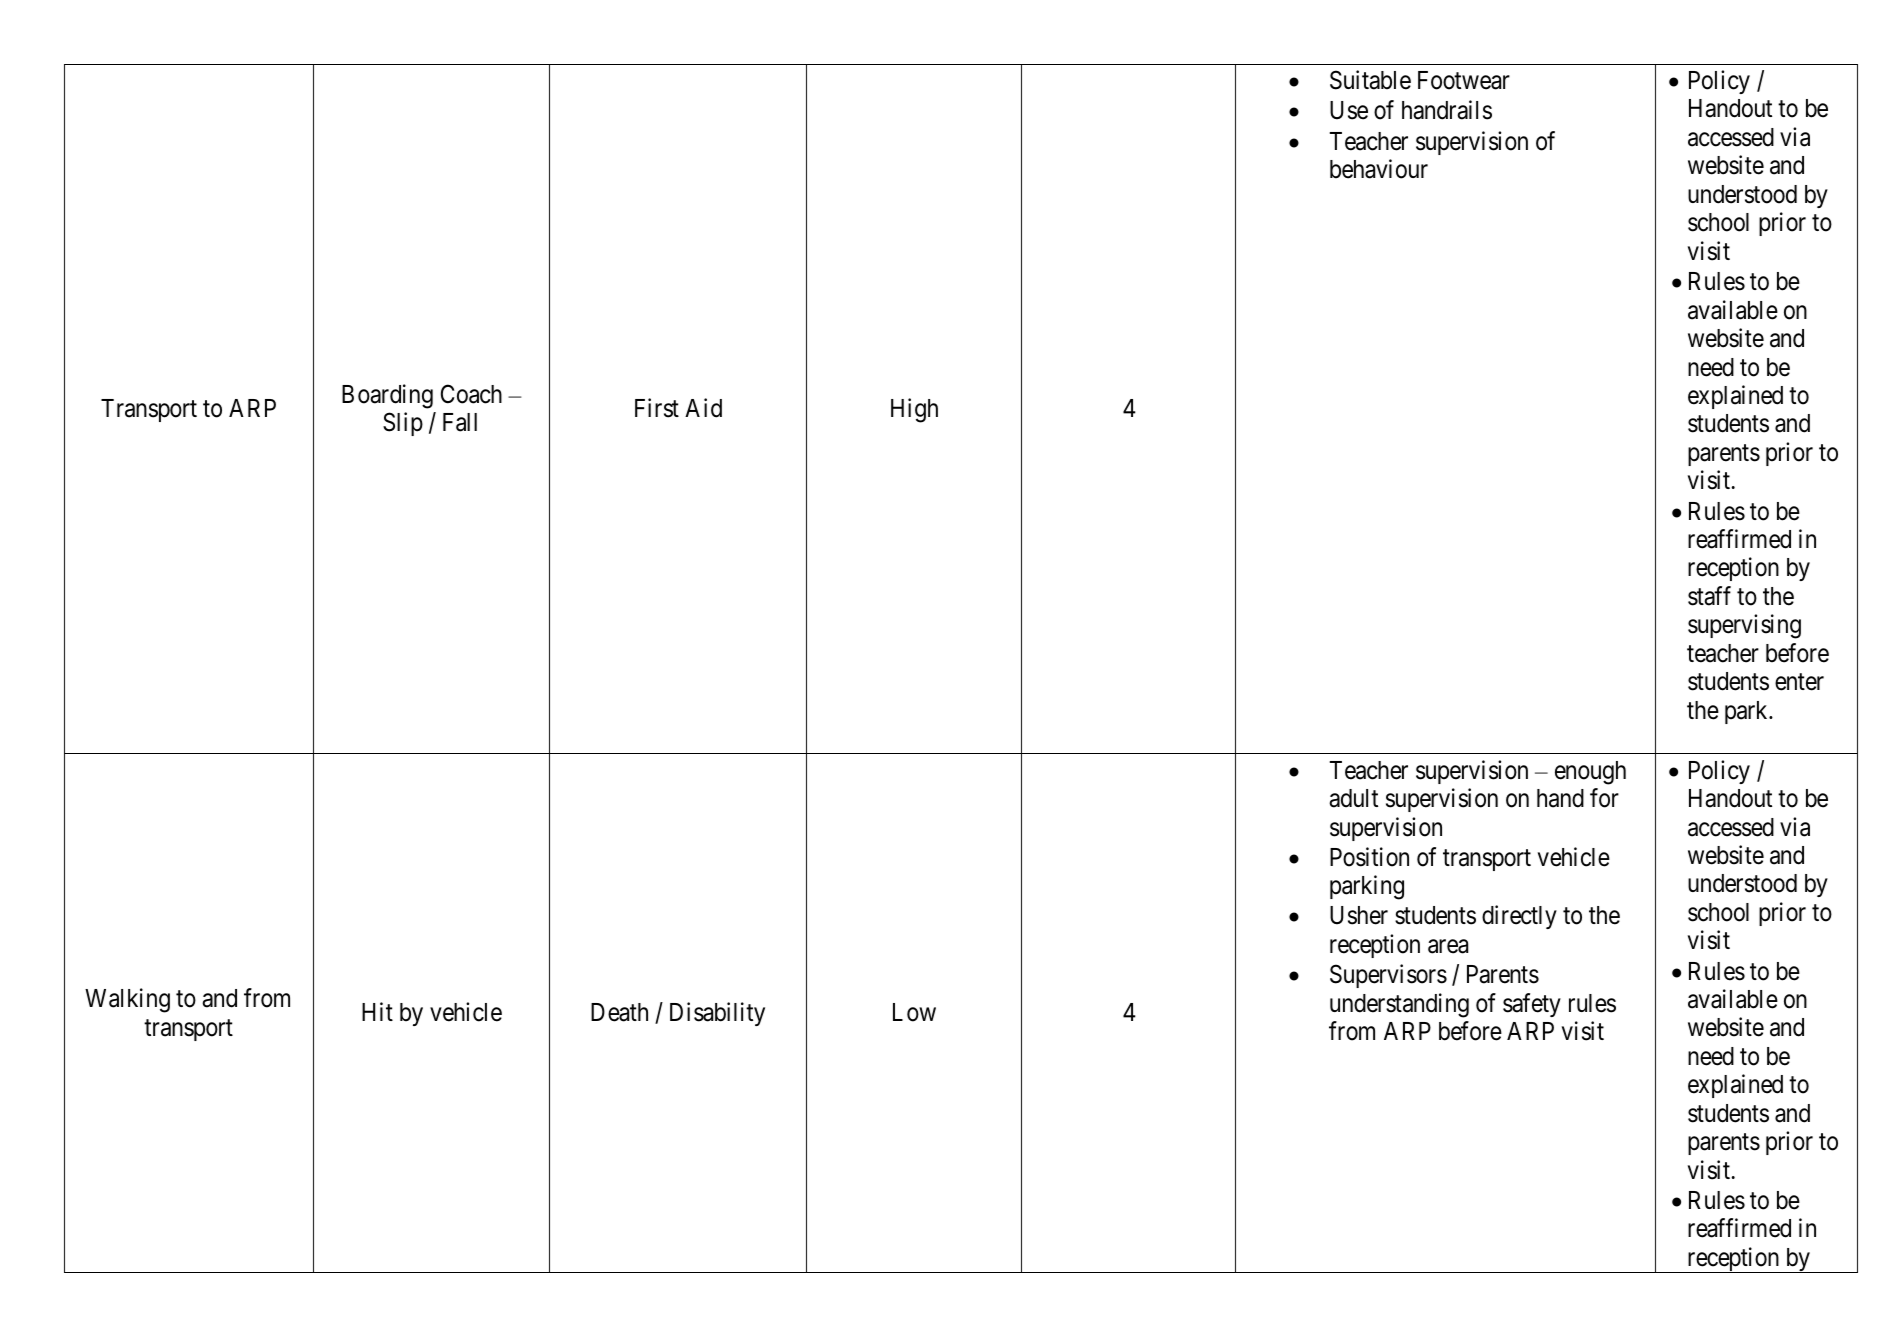  Describe the element at coordinates (1464, 80) in the screenshot. I see `Footwear` at that location.
